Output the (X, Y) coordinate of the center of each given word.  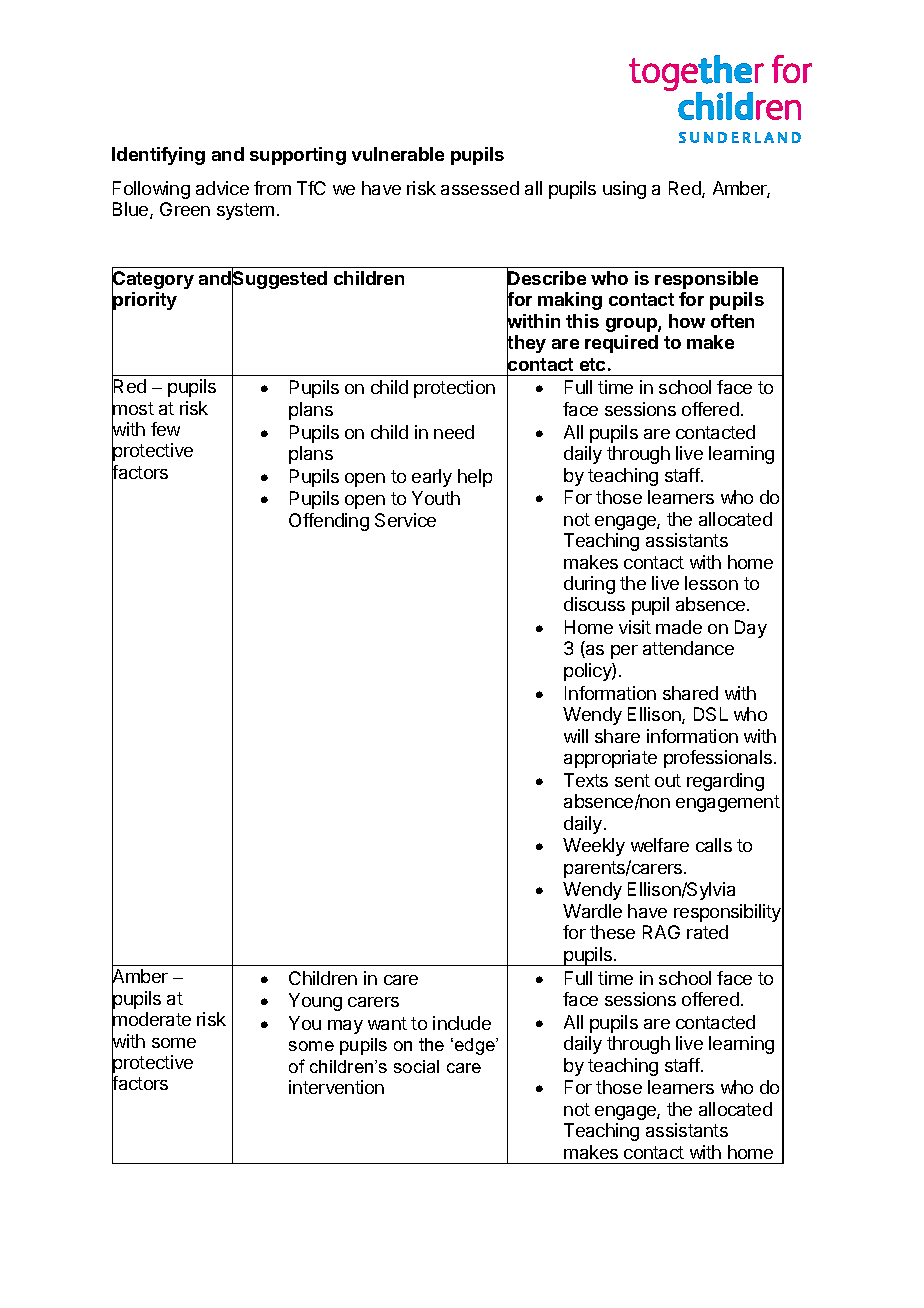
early (432, 478)
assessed (480, 188)
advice (222, 188)
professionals (719, 759)
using (624, 190)
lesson (711, 583)
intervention (336, 1087)
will (576, 736)
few (165, 429)
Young (315, 1002)
